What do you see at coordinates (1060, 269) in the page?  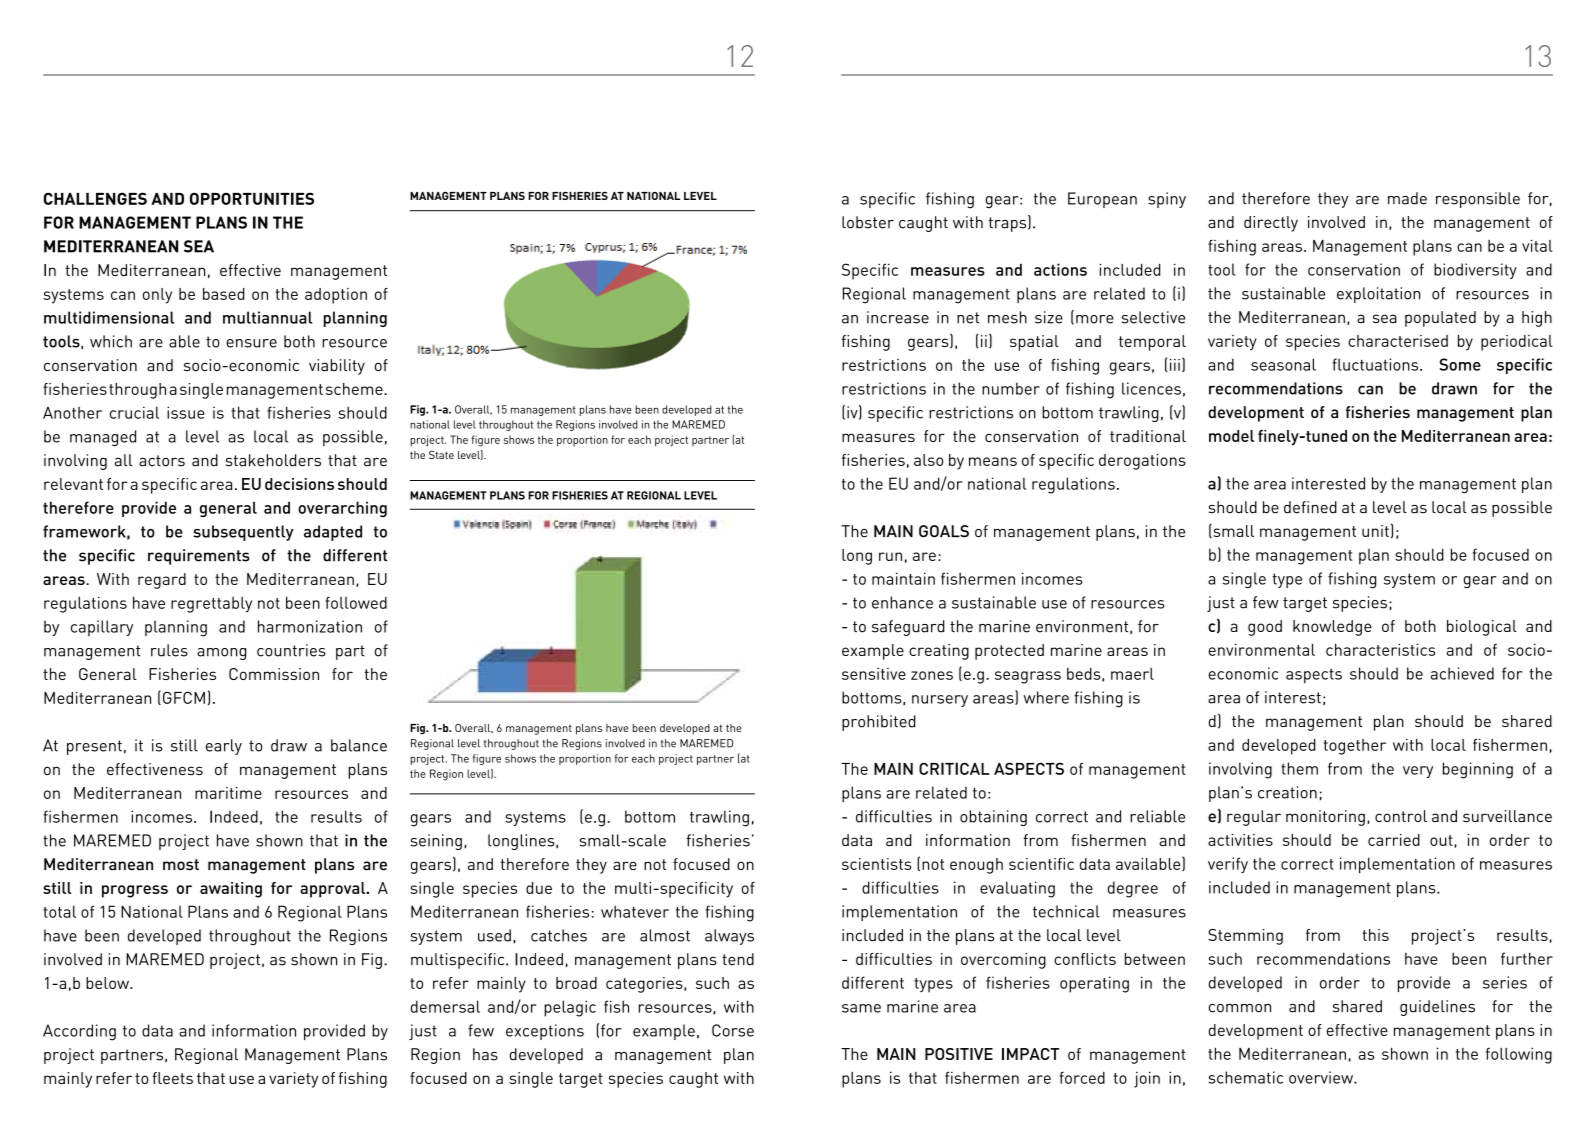 I see `actions` at bounding box center [1060, 269].
